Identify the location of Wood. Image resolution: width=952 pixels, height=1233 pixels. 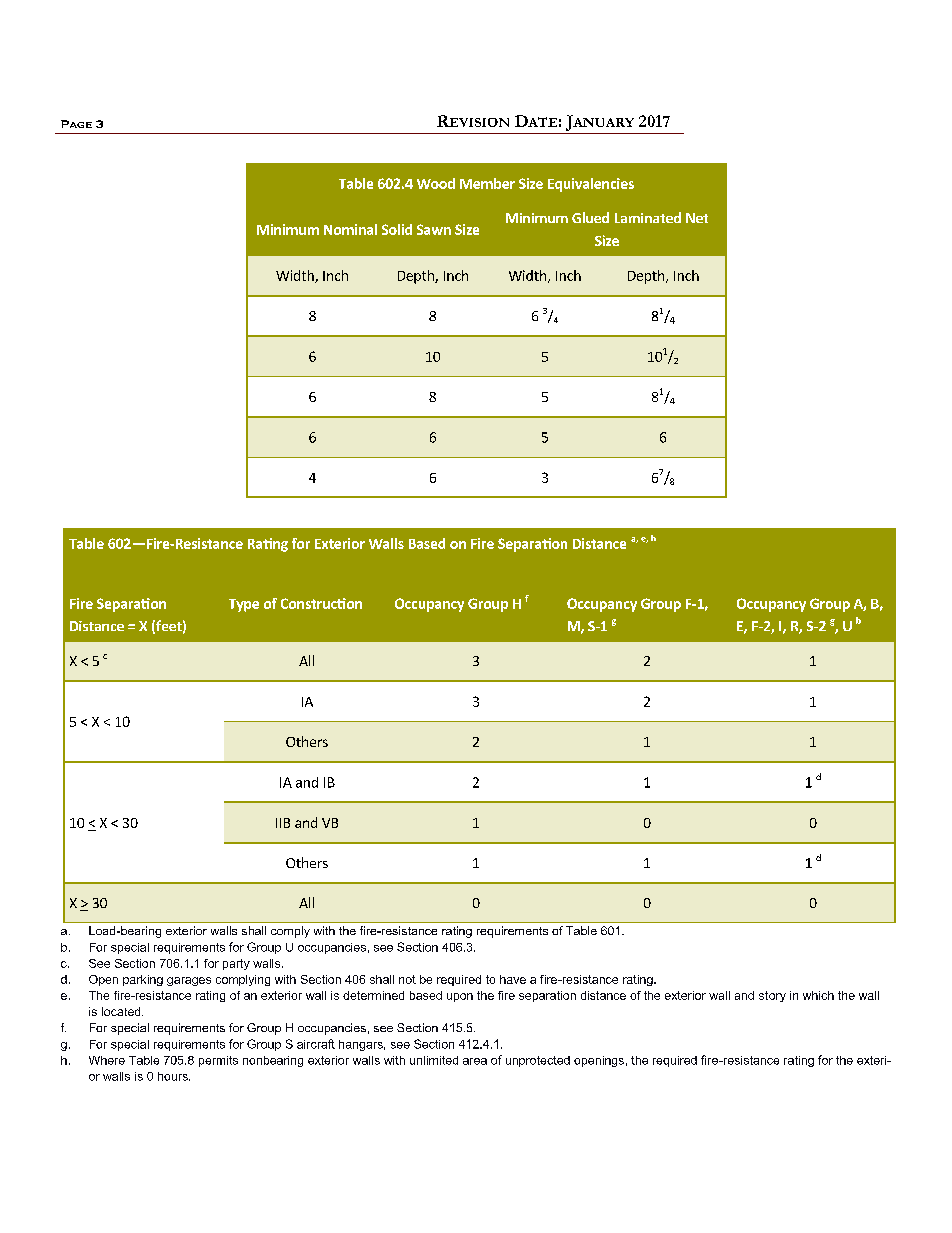
(436, 183).
